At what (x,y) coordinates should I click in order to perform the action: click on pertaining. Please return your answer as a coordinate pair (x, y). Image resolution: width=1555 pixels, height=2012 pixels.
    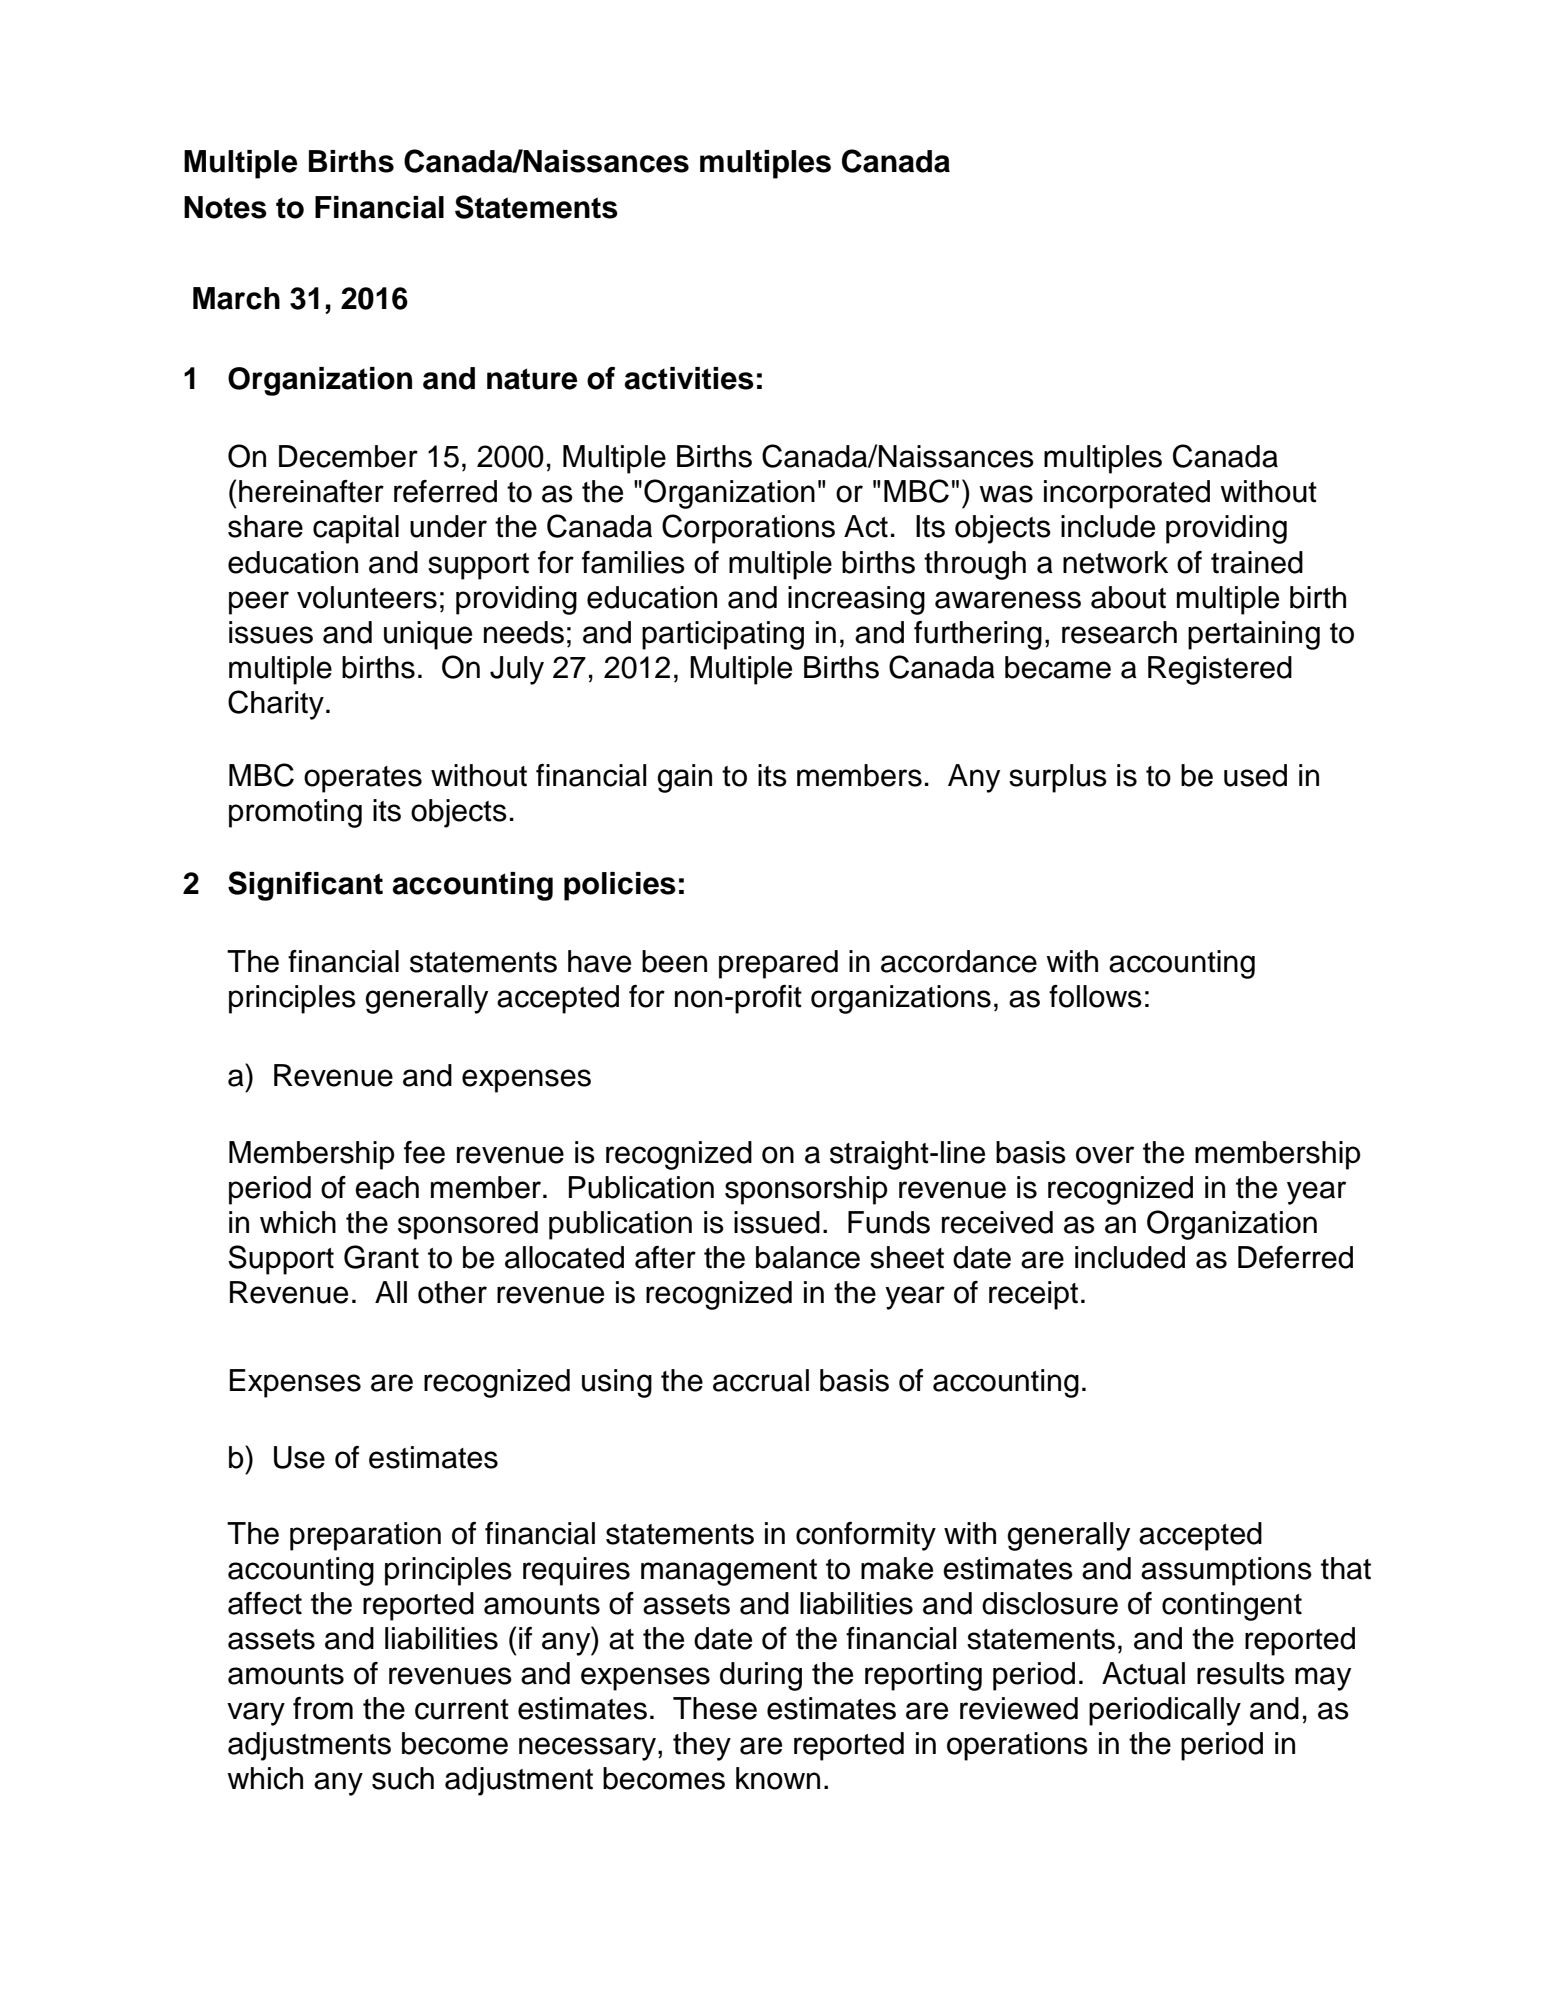
    Looking at the image, I should click on (1254, 635).
